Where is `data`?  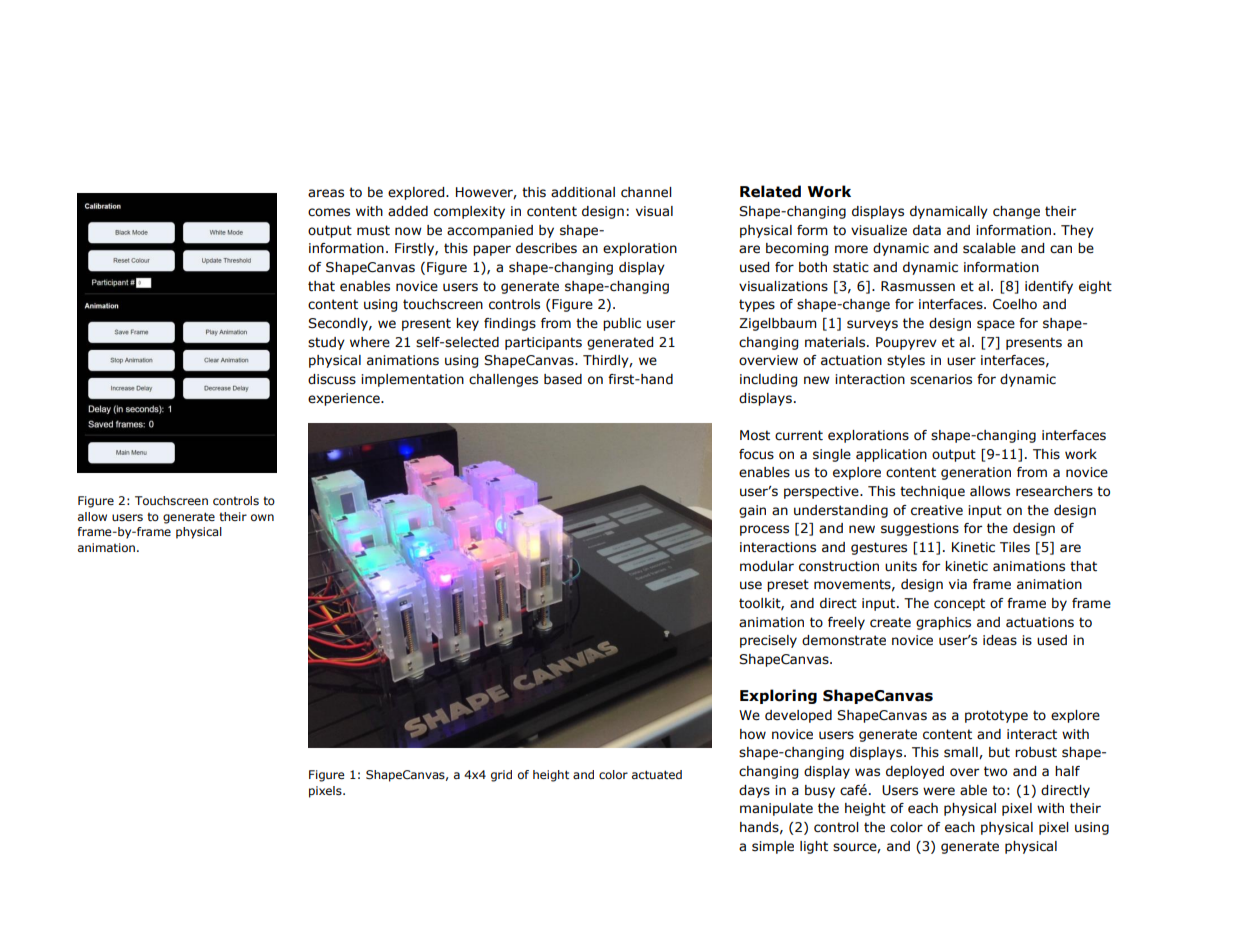
data is located at coordinates (927, 230).
